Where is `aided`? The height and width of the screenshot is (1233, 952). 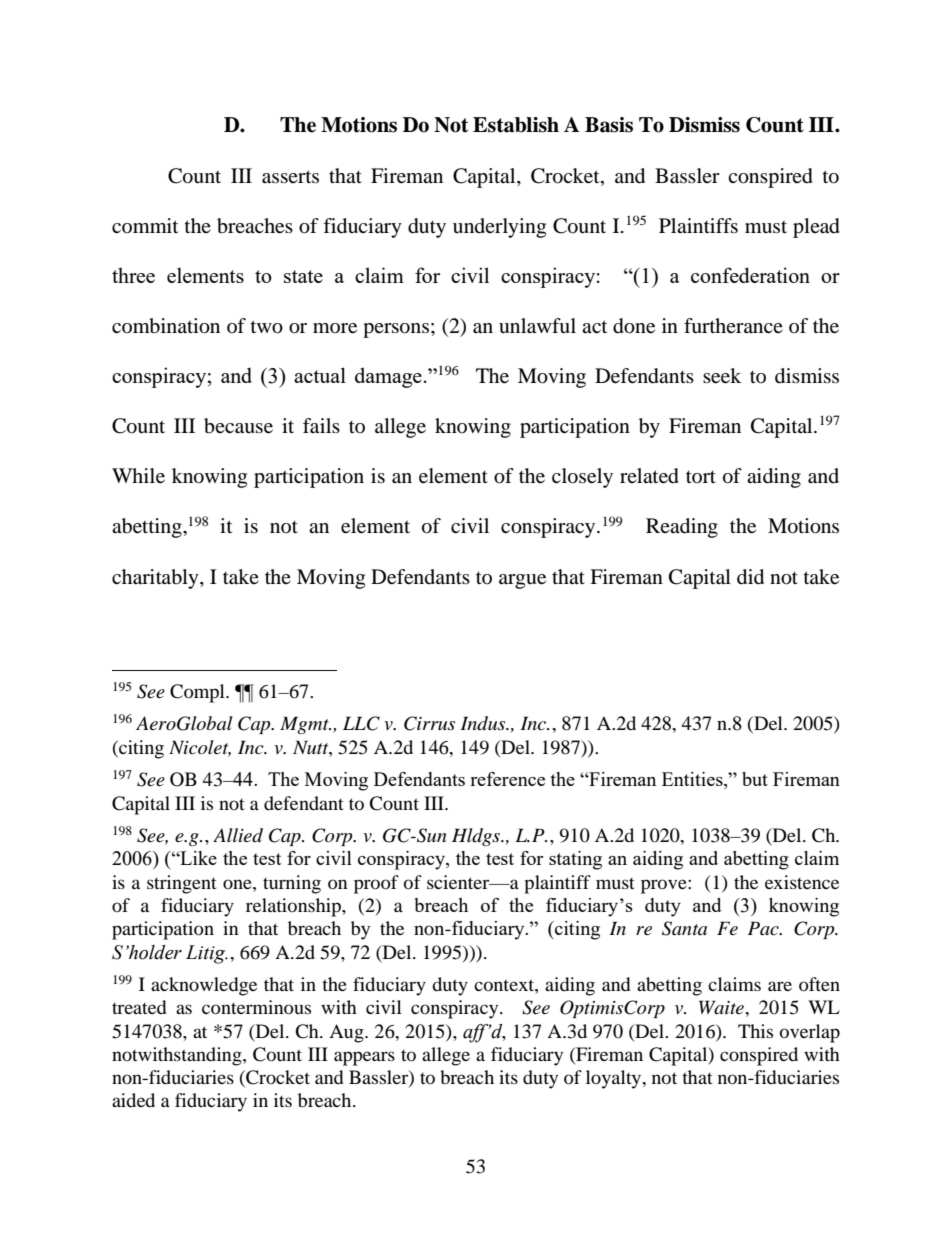
aided is located at coordinates (133, 1100).
